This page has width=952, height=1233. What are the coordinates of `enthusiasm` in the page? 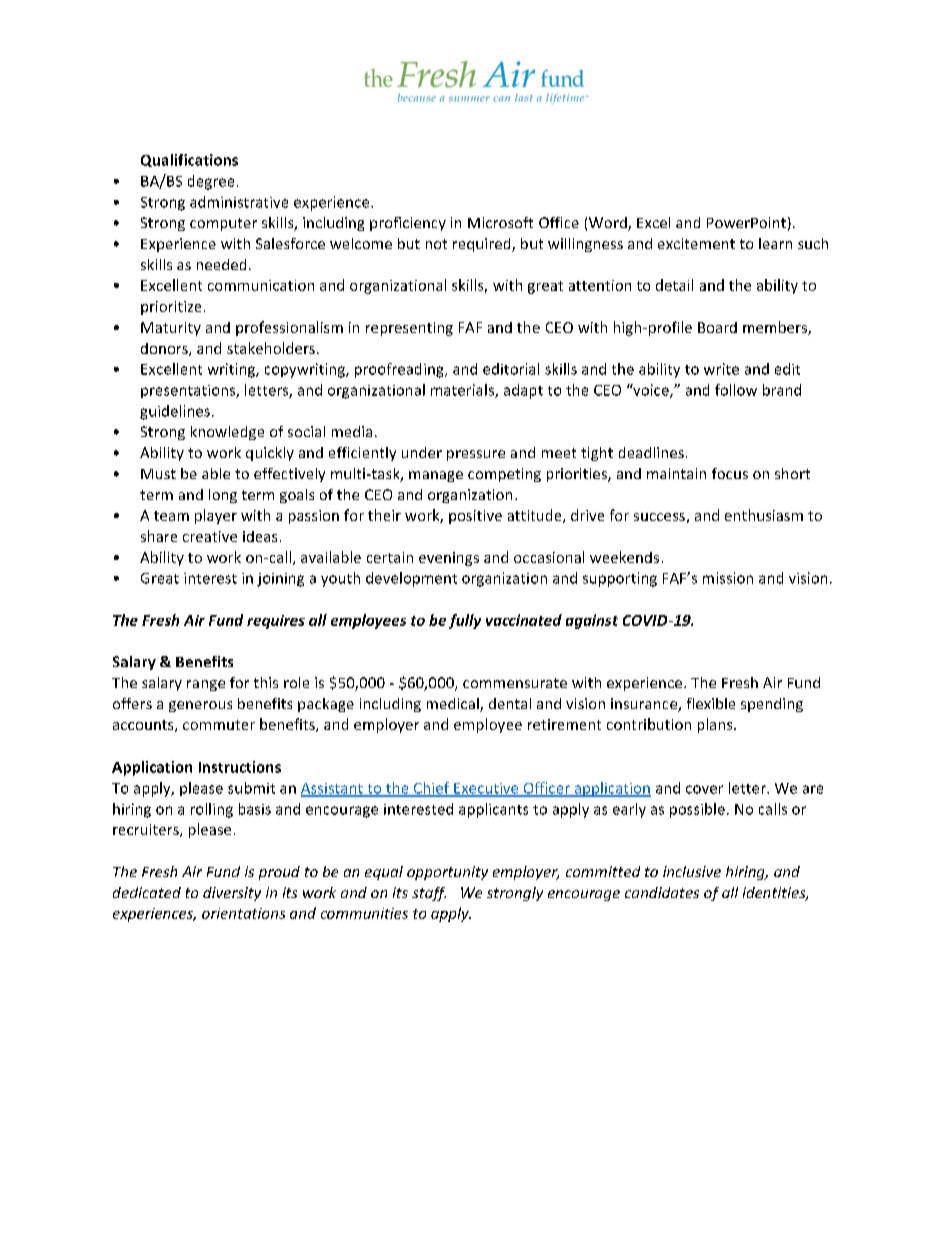 It's located at (764, 515).
